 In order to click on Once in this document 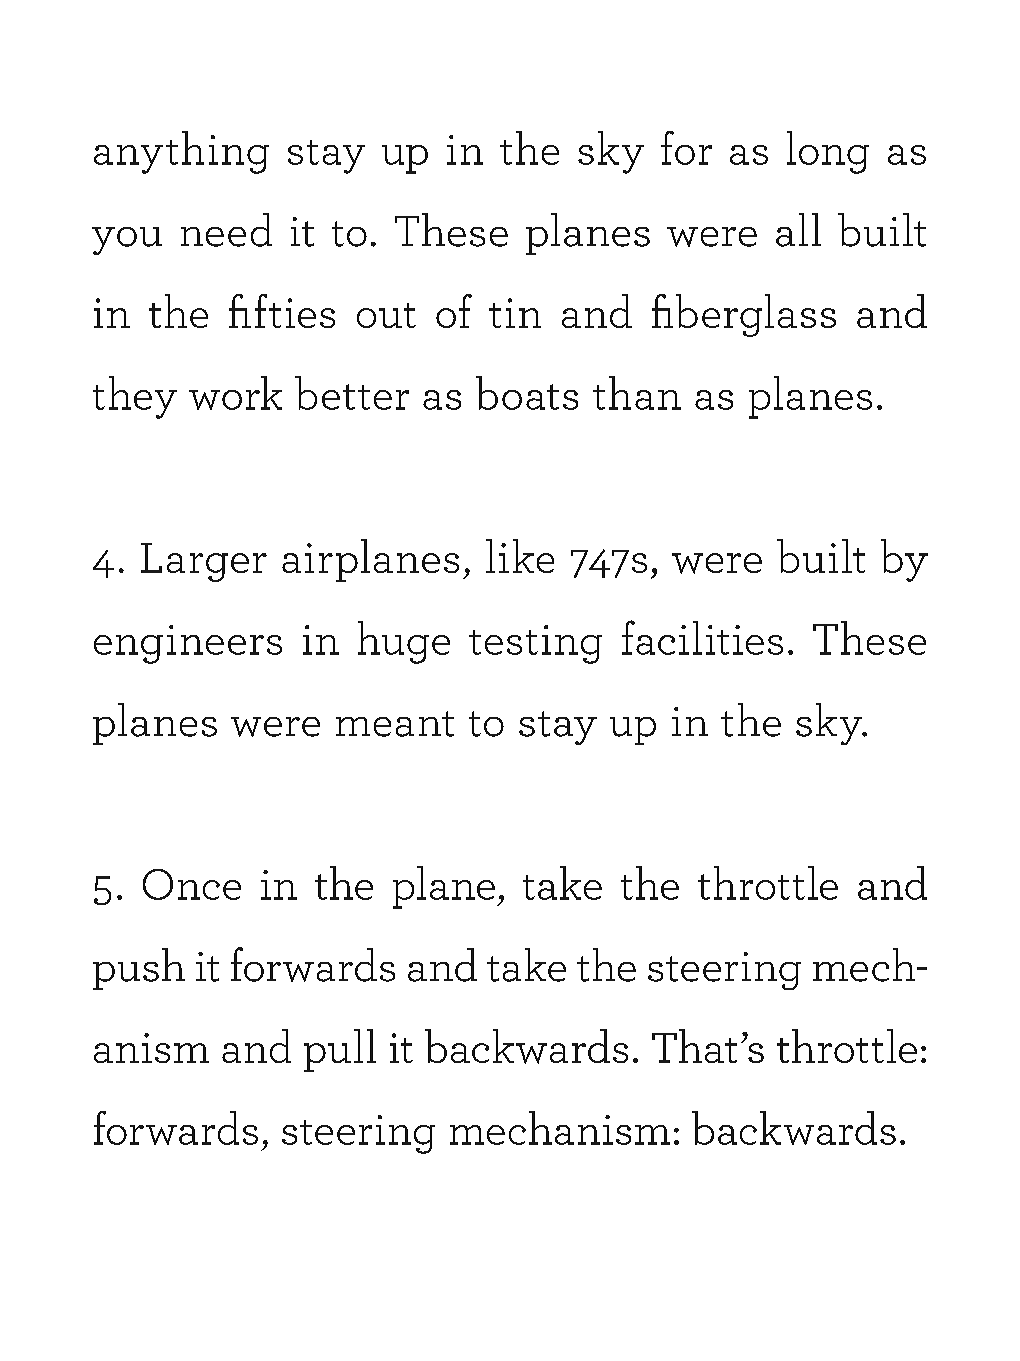, I will do `click(192, 884)`.
